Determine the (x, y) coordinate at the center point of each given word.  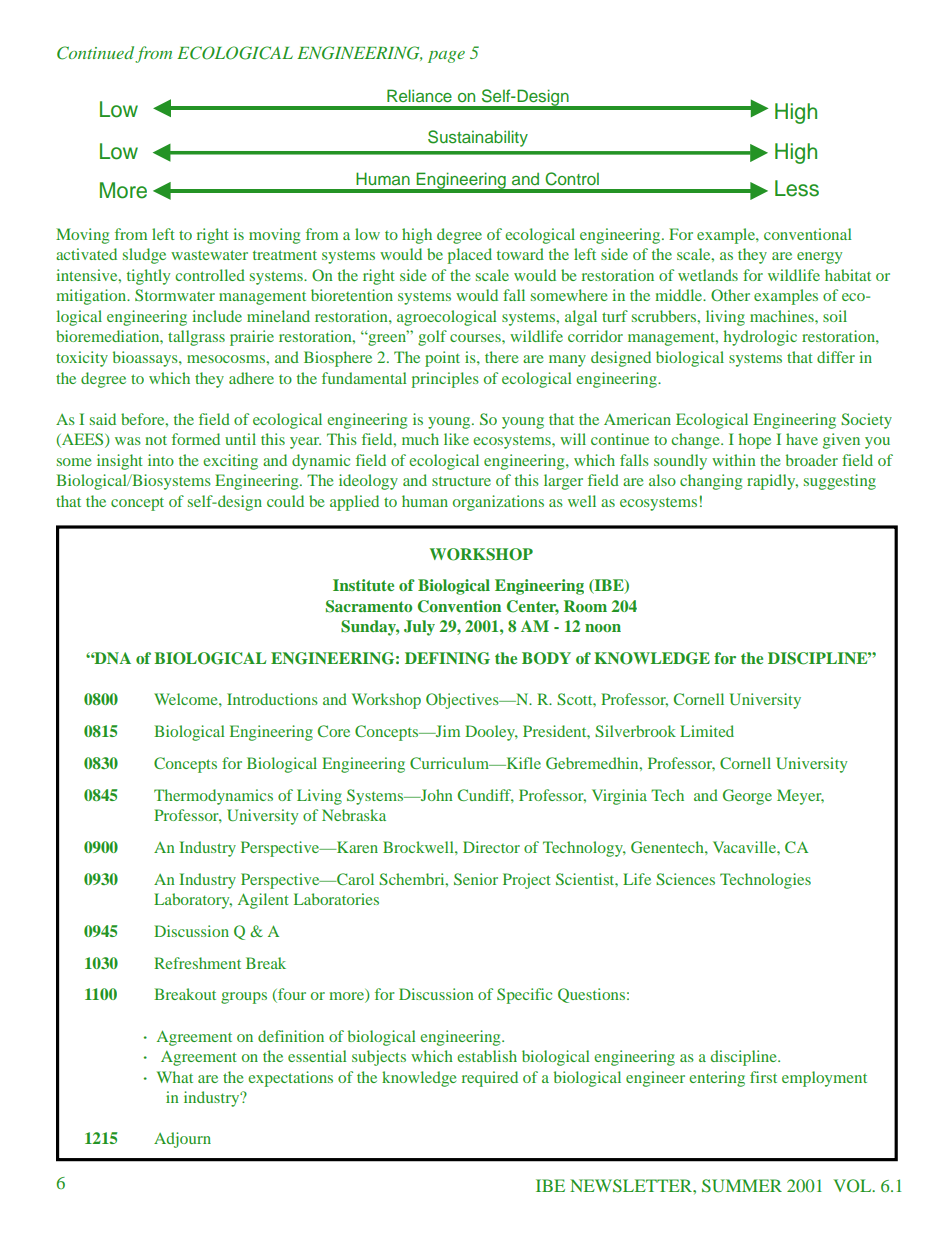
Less (797, 188)
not (156, 440)
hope (754, 441)
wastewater (209, 255)
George (747, 797)
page (446, 57)
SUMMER (742, 1186)
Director (491, 847)
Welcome (187, 699)
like (456, 439)
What (175, 1077)
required (490, 1079)
